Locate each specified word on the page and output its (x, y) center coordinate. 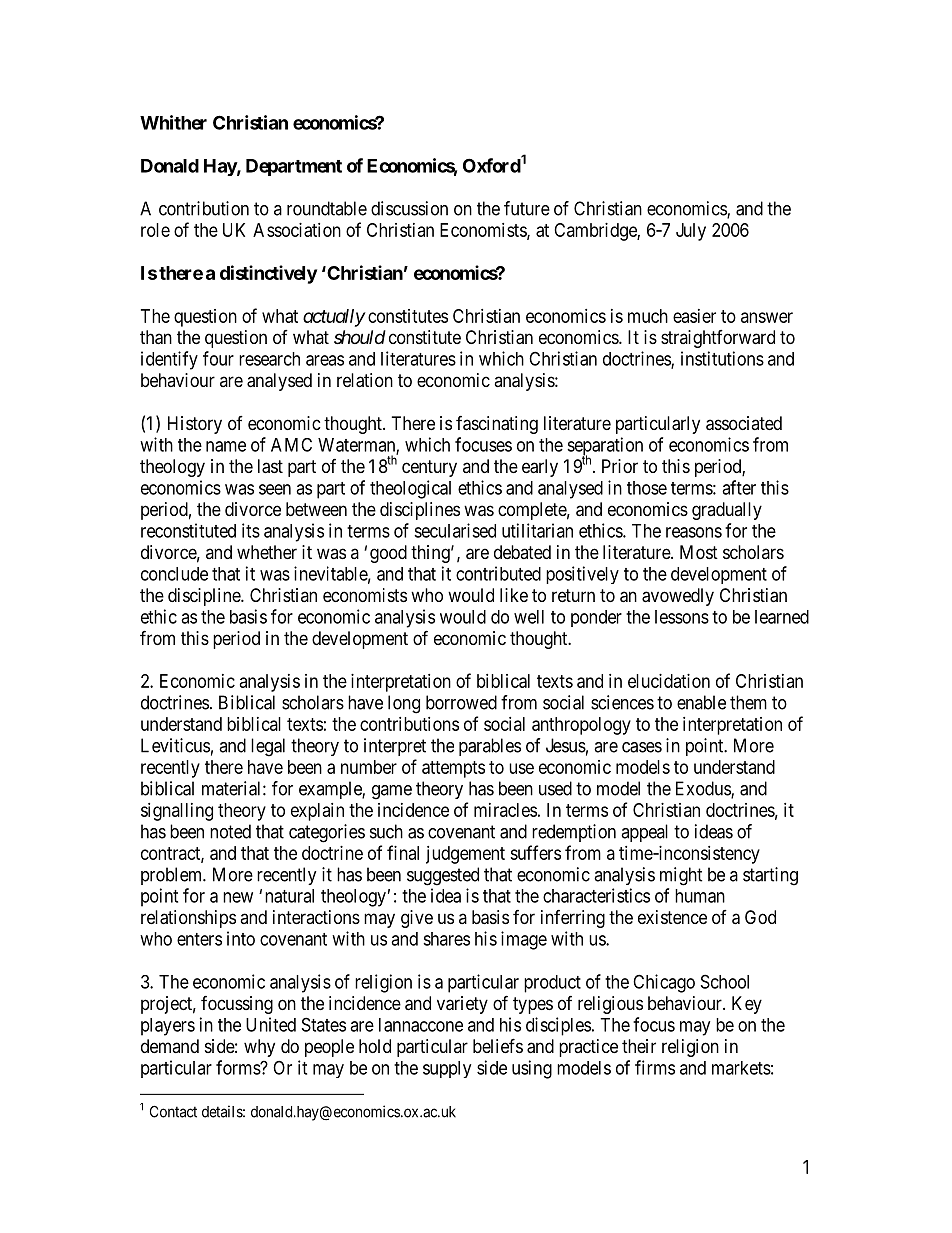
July (691, 232)
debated (522, 552)
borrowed (461, 702)
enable (701, 702)
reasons (694, 532)
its (251, 530)
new (238, 897)
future (527, 208)
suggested (443, 876)
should (360, 337)
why (259, 1048)
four (218, 358)
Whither (173, 122)
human (700, 896)
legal (268, 747)
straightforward (718, 339)
